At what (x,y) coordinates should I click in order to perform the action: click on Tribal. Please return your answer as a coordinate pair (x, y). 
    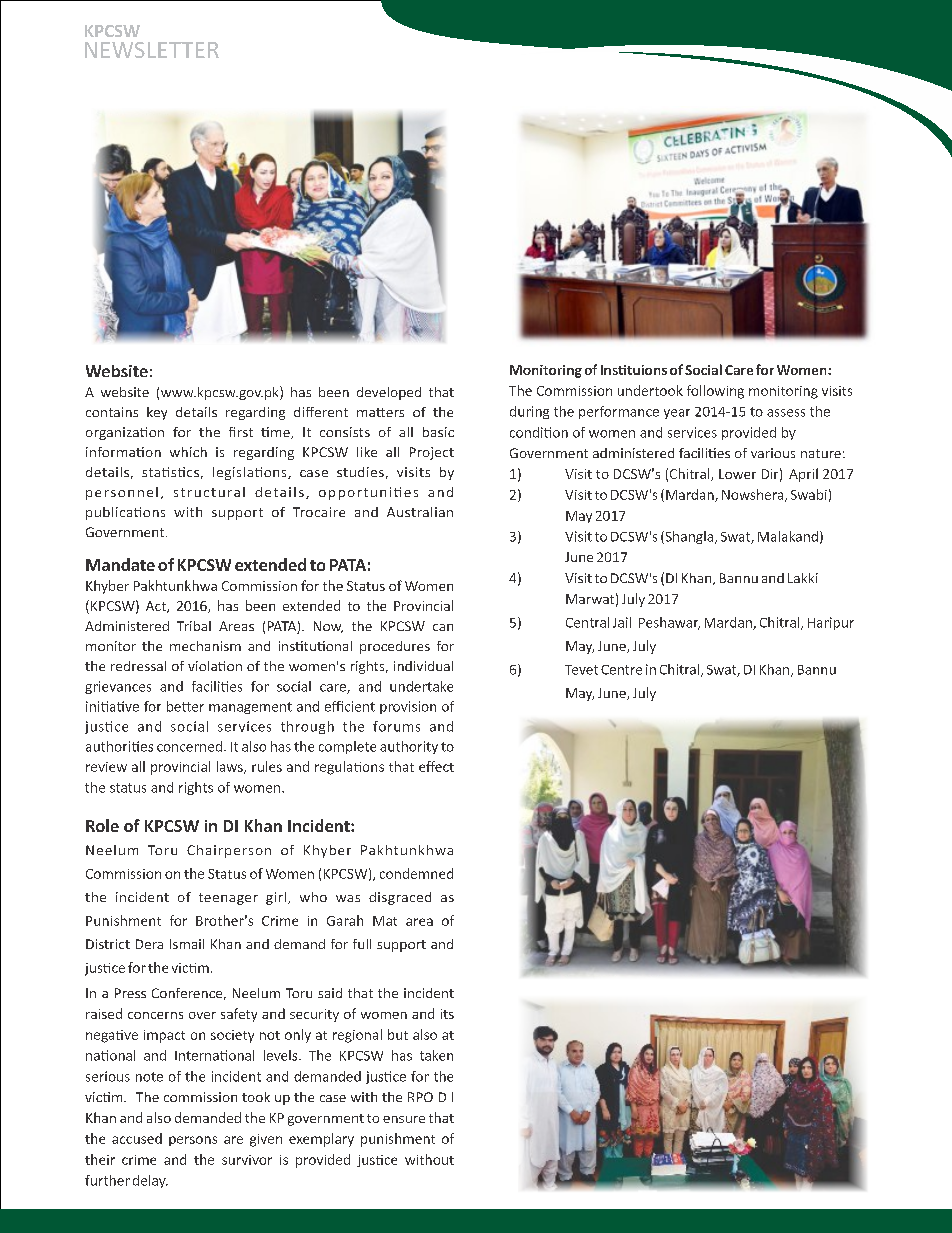
    Looking at the image, I should click on (194, 626).
